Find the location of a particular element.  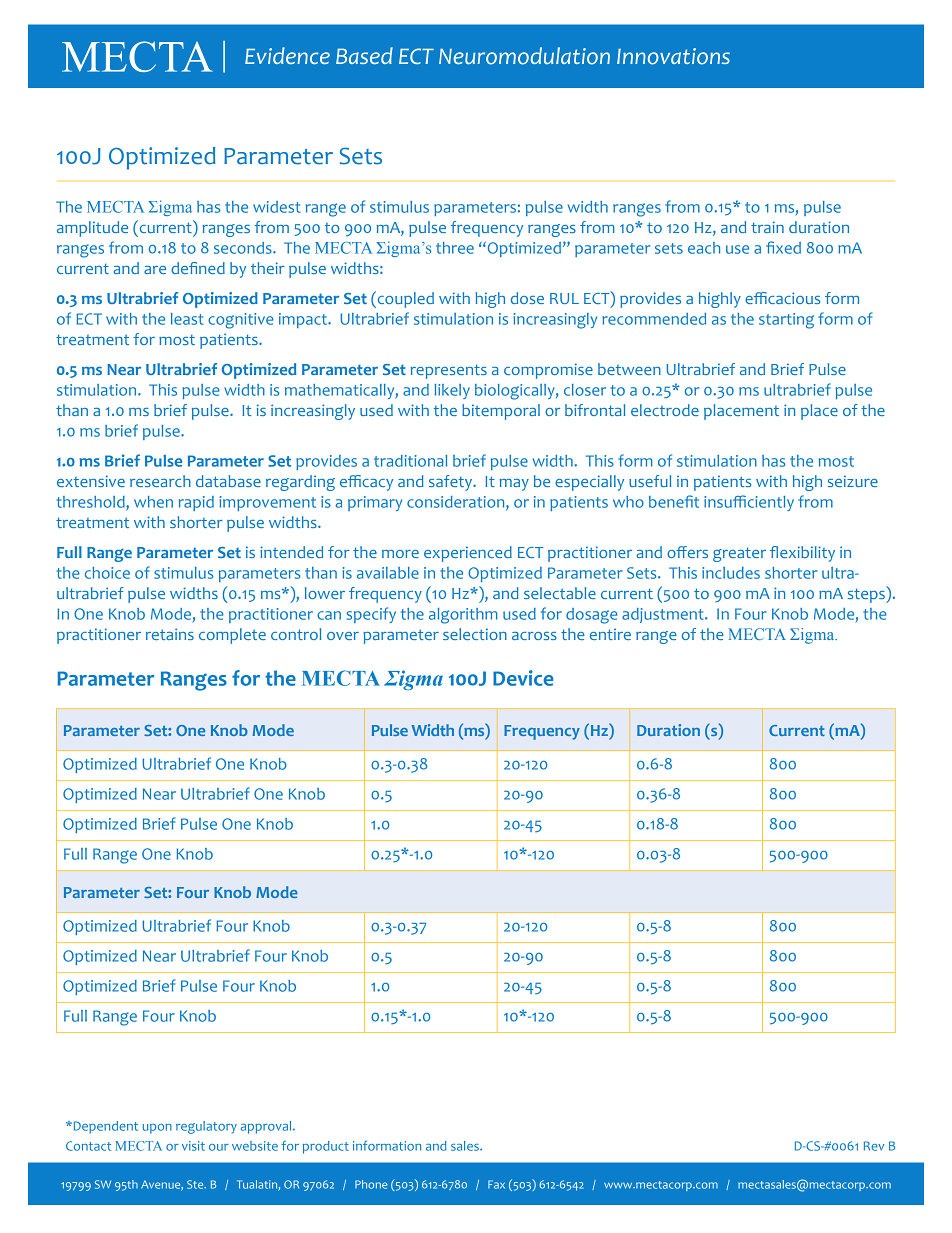

visit is located at coordinates (193, 1146).
